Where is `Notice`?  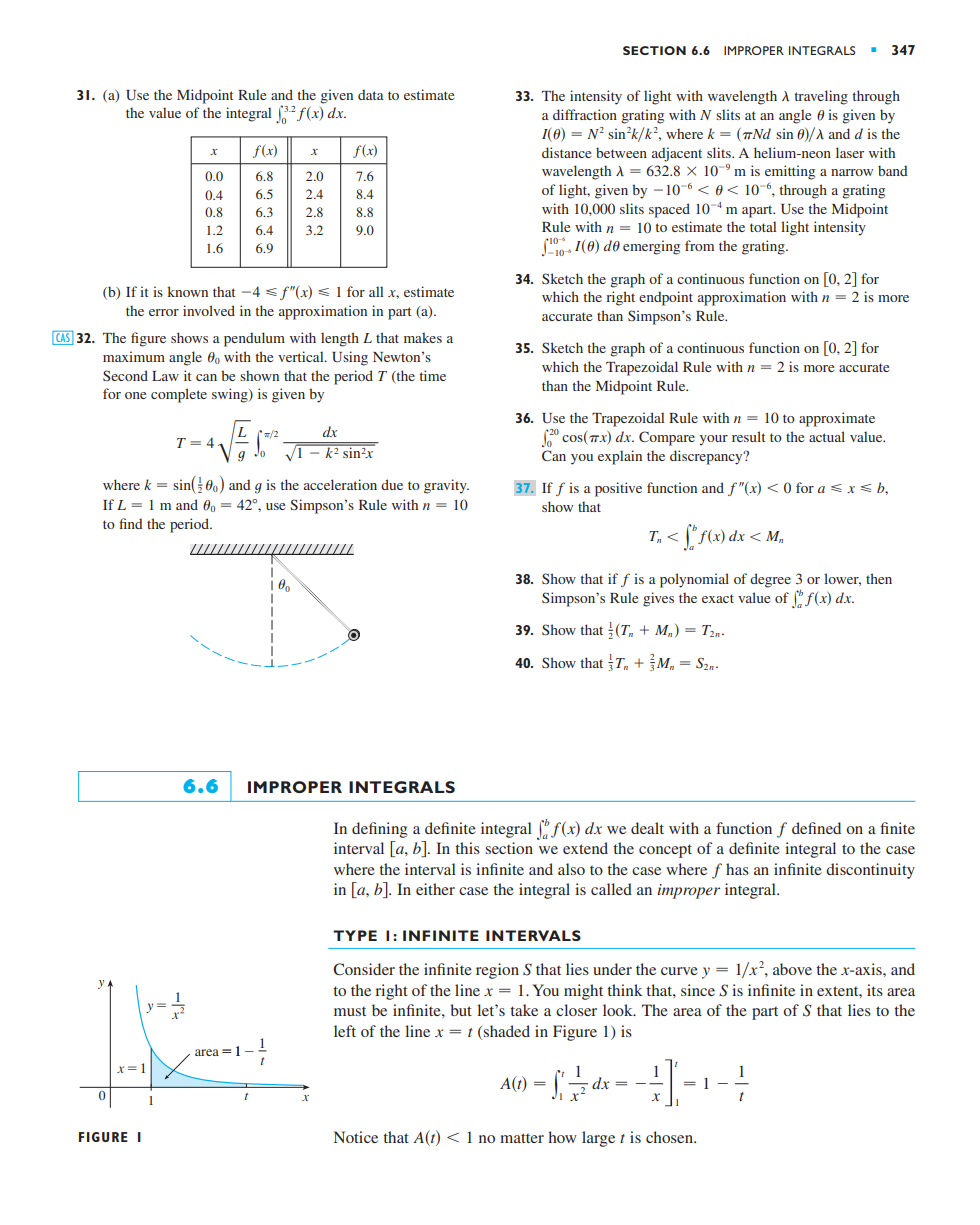
Notice is located at coordinates (356, 1137).
